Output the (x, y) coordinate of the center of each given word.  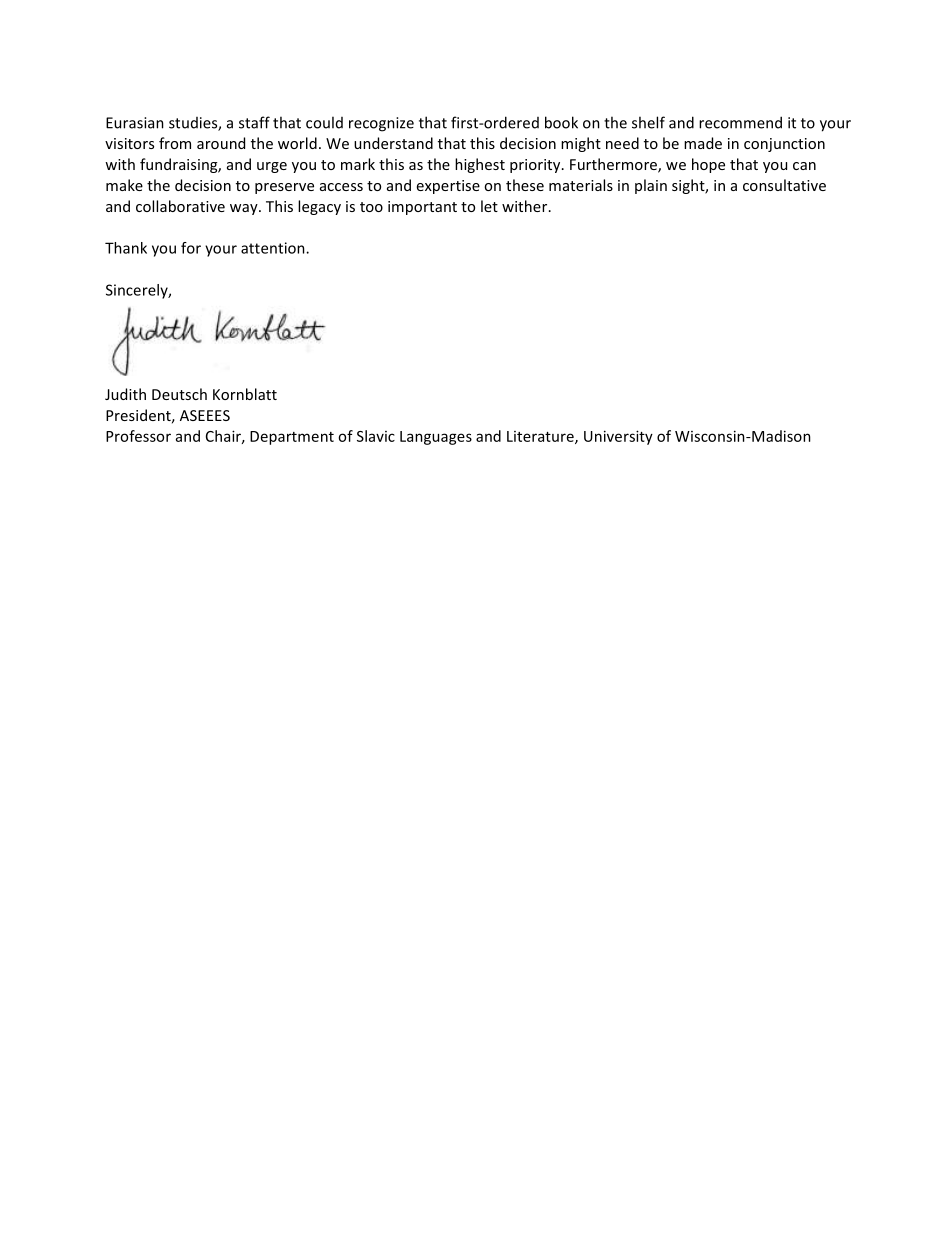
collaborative (180, 206)
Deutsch (179, 394)
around (221, 143)
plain (651, 186)
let (489, 206)
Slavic (376, 436)
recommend (740, 122)
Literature (541, 437)
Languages (436, 438)
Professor (138, 436)
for (191, 248)
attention (274, 248)
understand (393, 143)
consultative (784, 185)
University (618, 437)
